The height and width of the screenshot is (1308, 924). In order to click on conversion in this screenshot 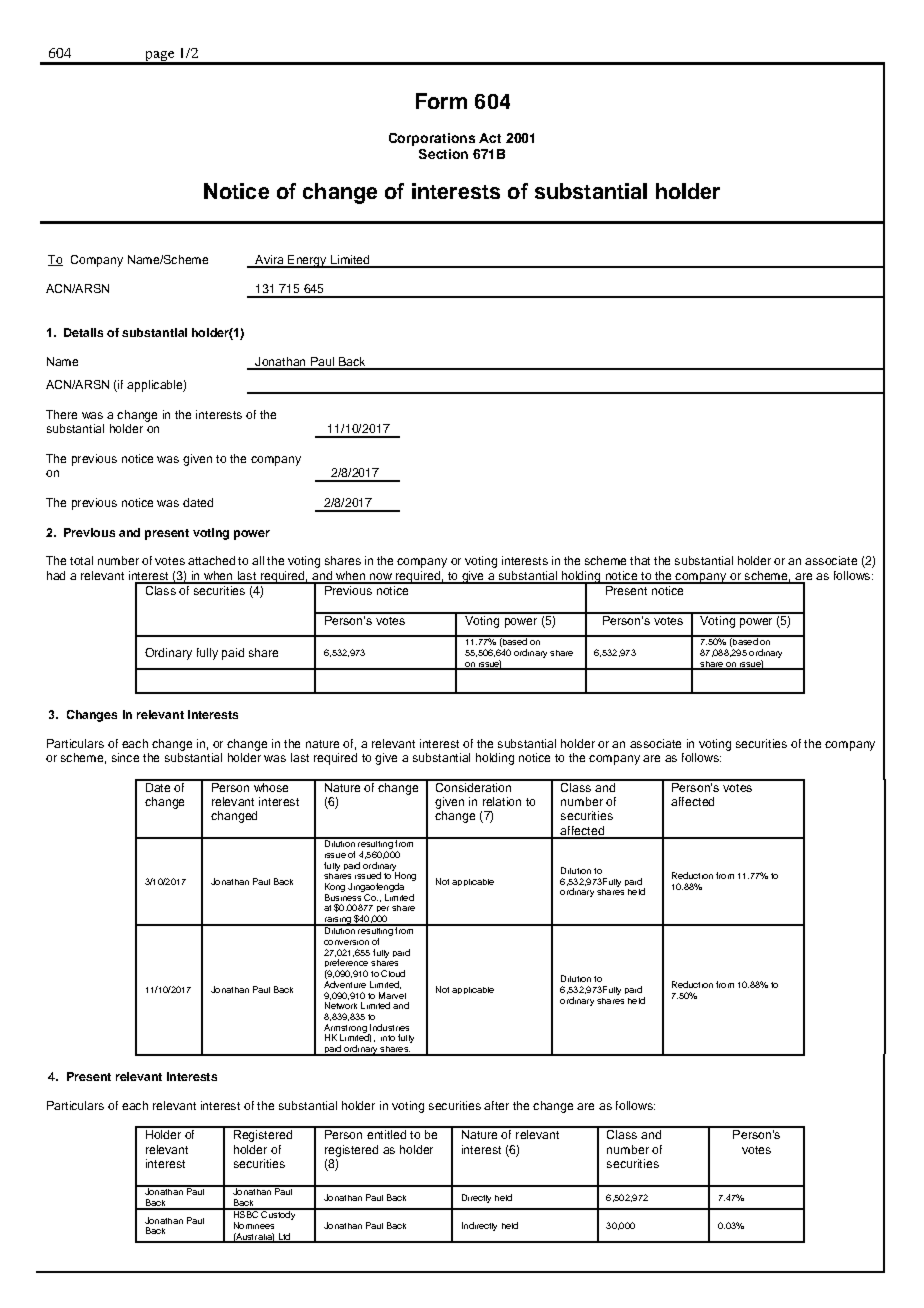, I will do `click(346, 942)`.
